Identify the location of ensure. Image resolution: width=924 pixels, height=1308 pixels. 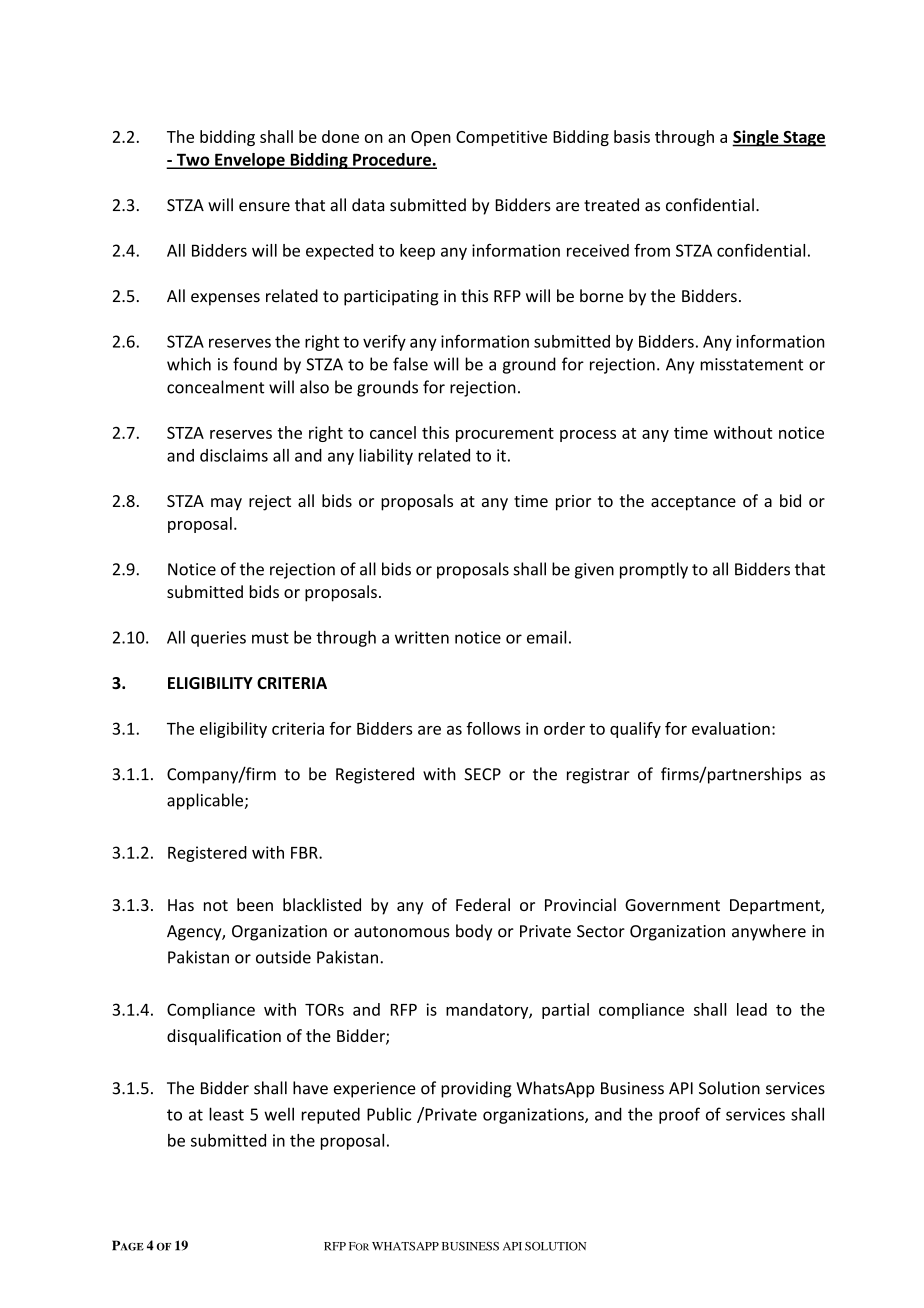
(264, 207).
